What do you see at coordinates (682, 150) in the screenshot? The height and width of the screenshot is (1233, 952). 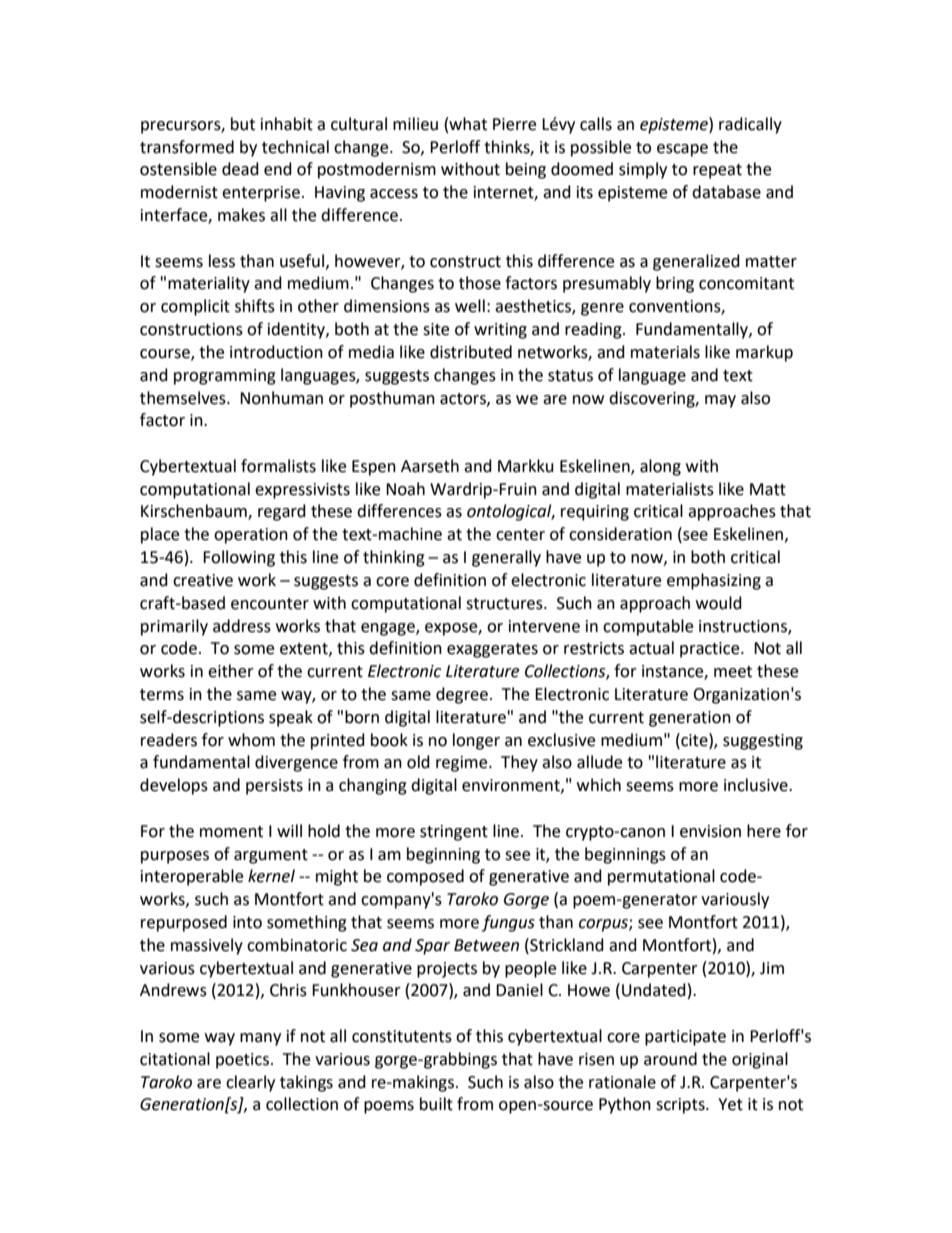 I see `escape` at bounding box center [682, 150].
